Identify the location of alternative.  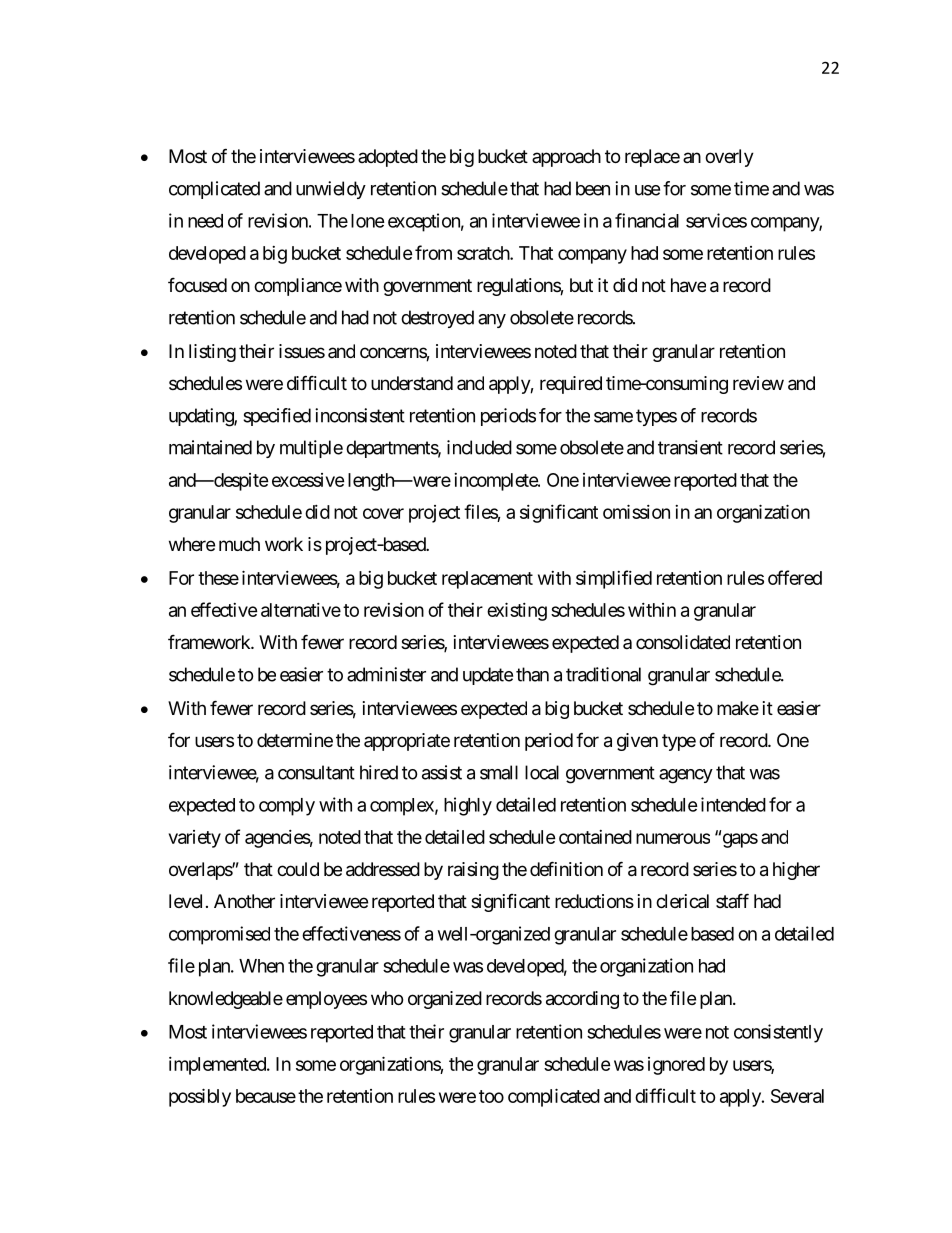
(301, 610).
